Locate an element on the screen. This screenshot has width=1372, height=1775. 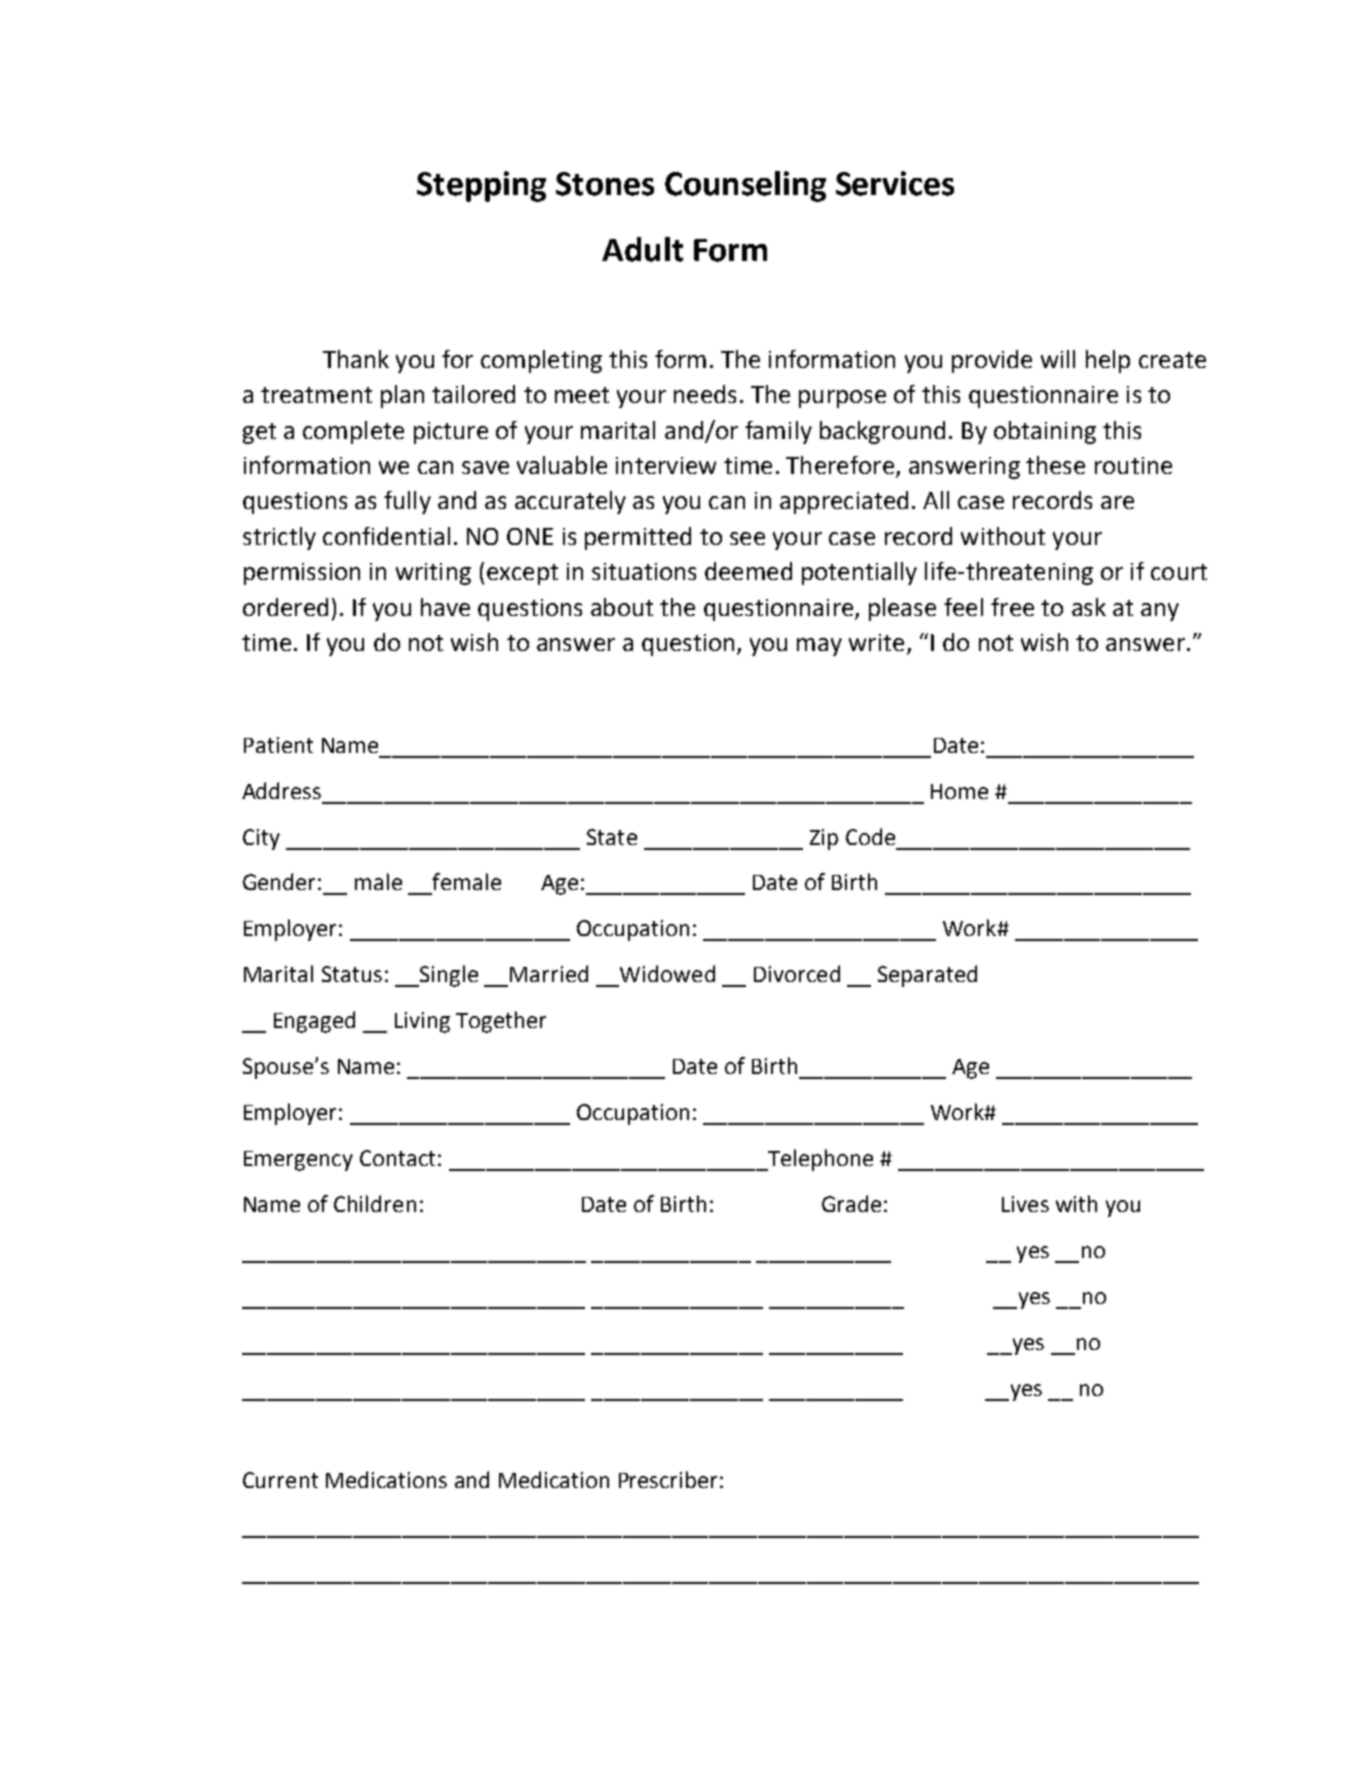
Grade is located at coordinates (851, 1203).
